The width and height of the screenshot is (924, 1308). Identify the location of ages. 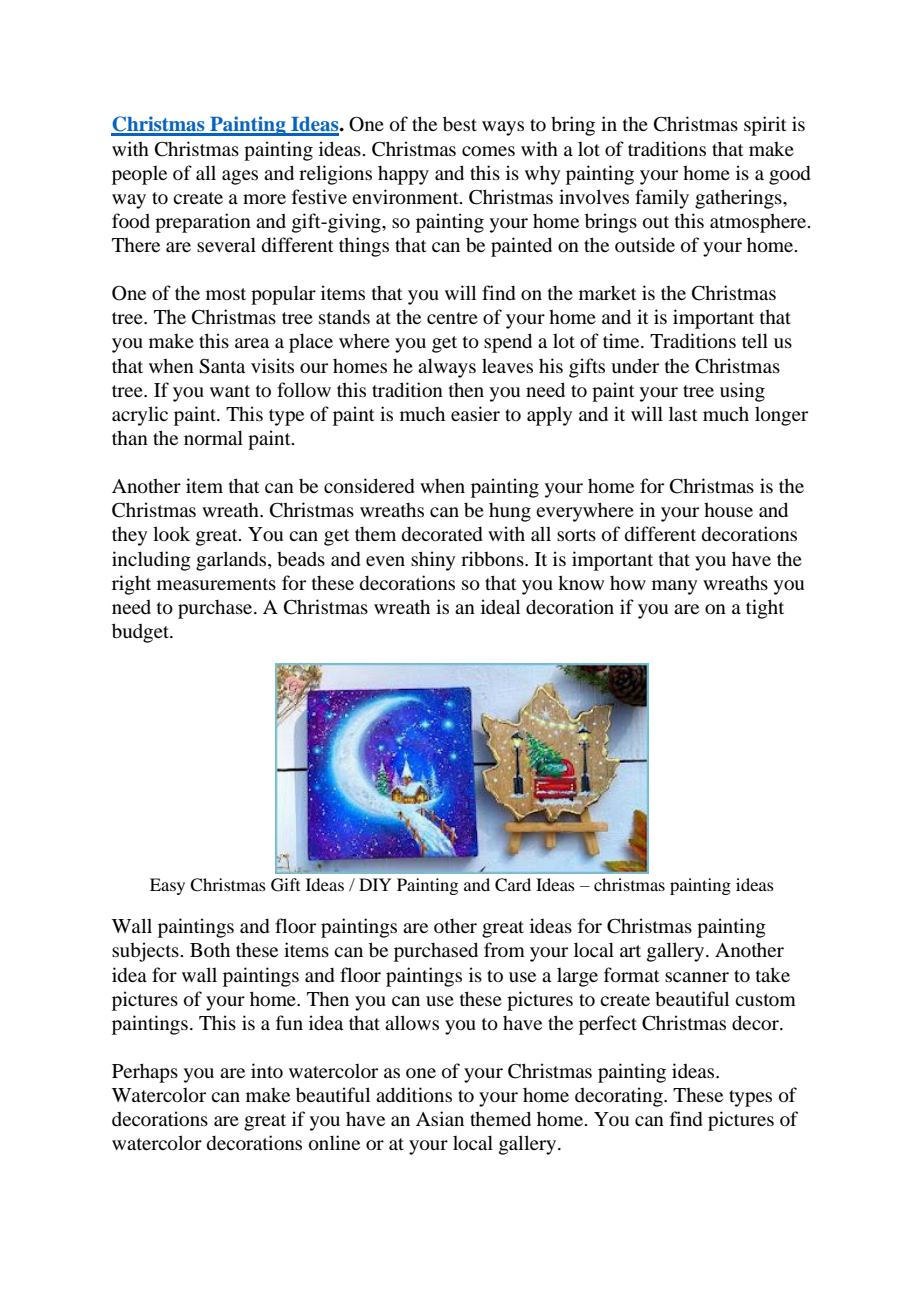
(240, 177).
